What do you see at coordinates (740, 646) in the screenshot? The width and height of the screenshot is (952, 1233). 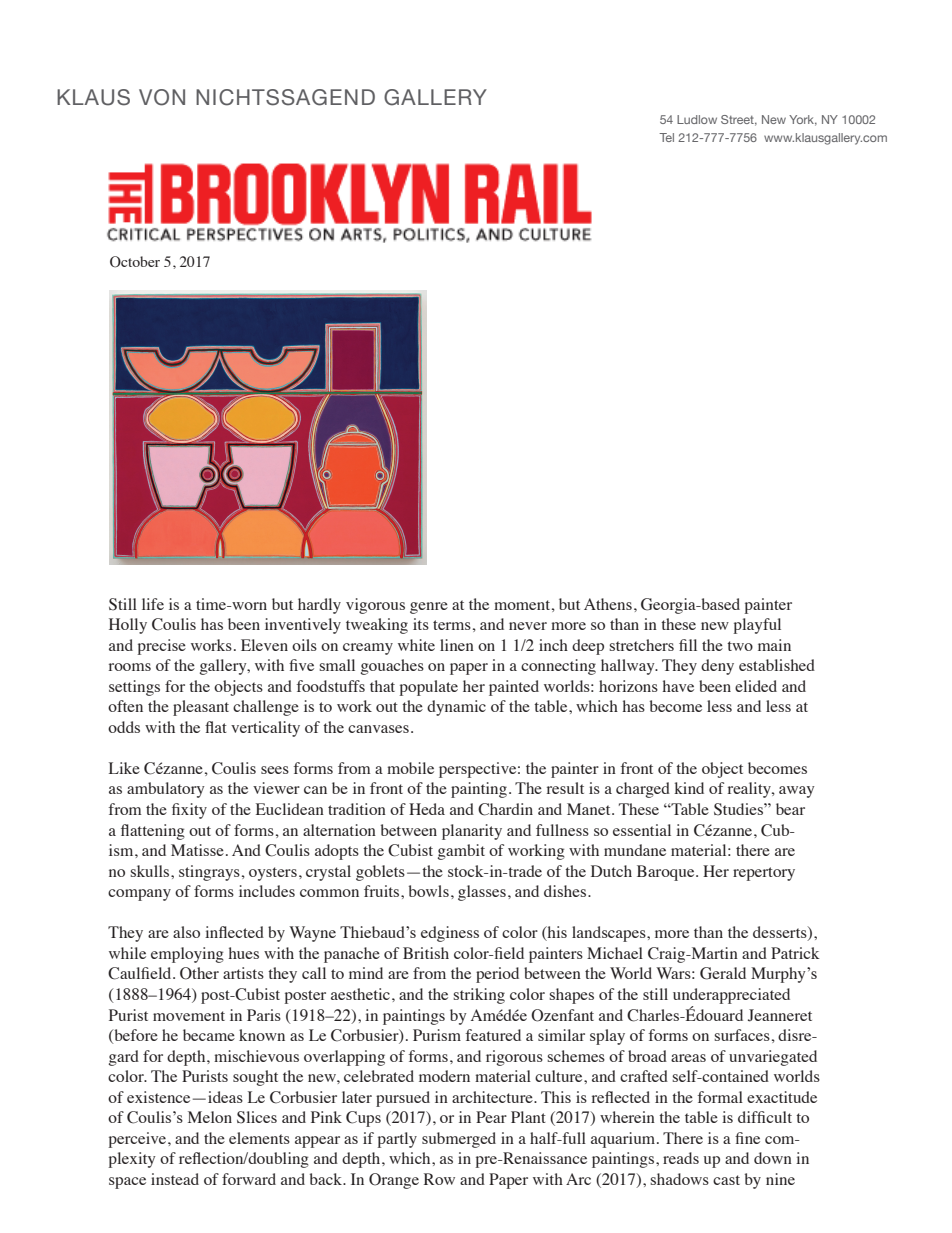 I see `two` at bounding box center [740, 646].
